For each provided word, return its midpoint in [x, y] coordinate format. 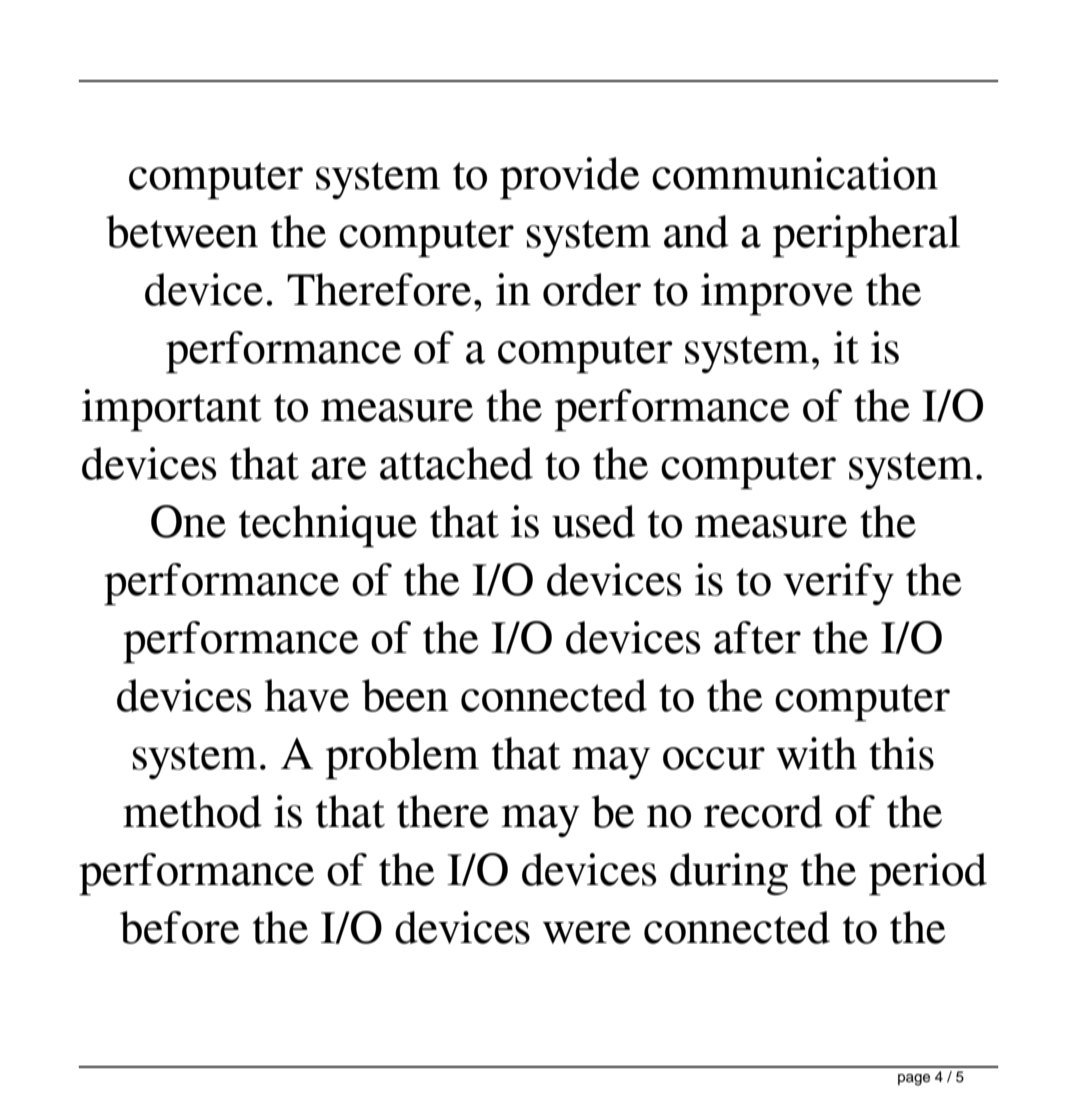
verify [838, 584]
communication [795, 173]
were [587, 932]
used [593, 521]
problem [402, 758]
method [192, 811]
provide [570, 178]
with [816, 753]
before [180, 927]
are [339, 468]
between [182, 231]
